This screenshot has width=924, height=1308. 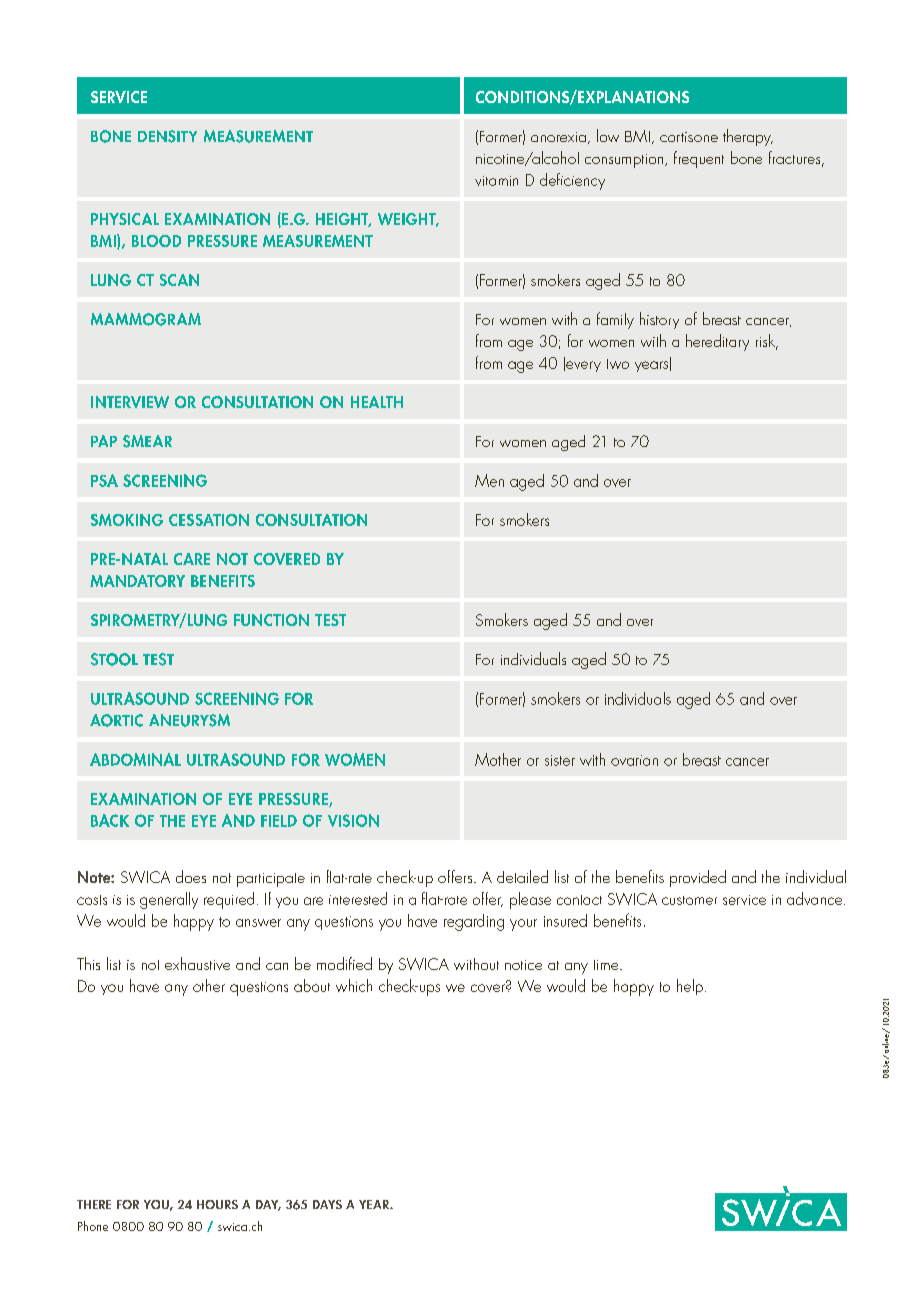 What do you see at coordinates (189, 720) in the screenshot?
I see `ANEURYSM` at bounding box center [189, 720].
